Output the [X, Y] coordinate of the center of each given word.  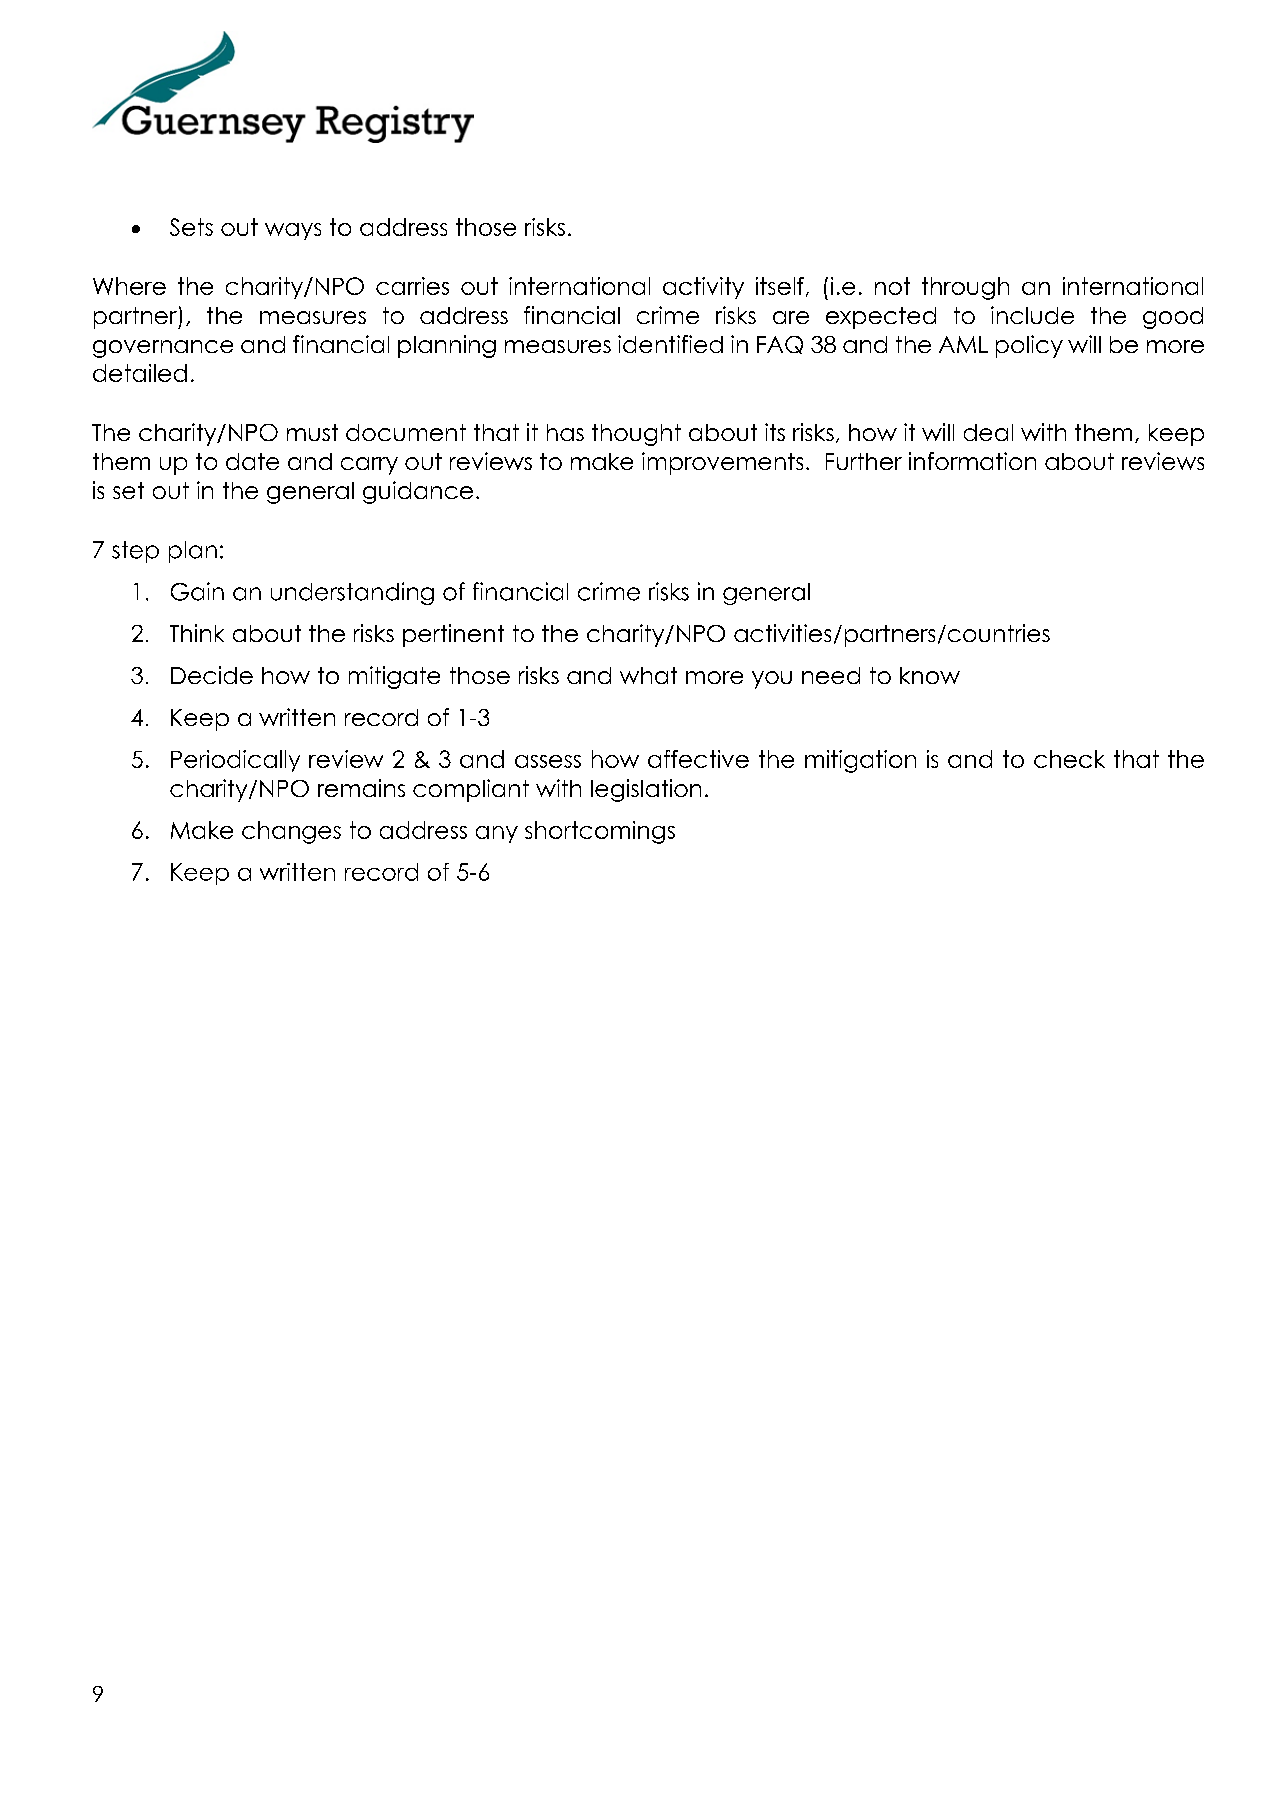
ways [293, 231]
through [965, 288]
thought [636, 435]
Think [197, 633]
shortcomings [600, 832]
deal [988, 432]
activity [703, 288]
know [930, 675]
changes [291, 832]
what [648, 675]
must [312, 432]
